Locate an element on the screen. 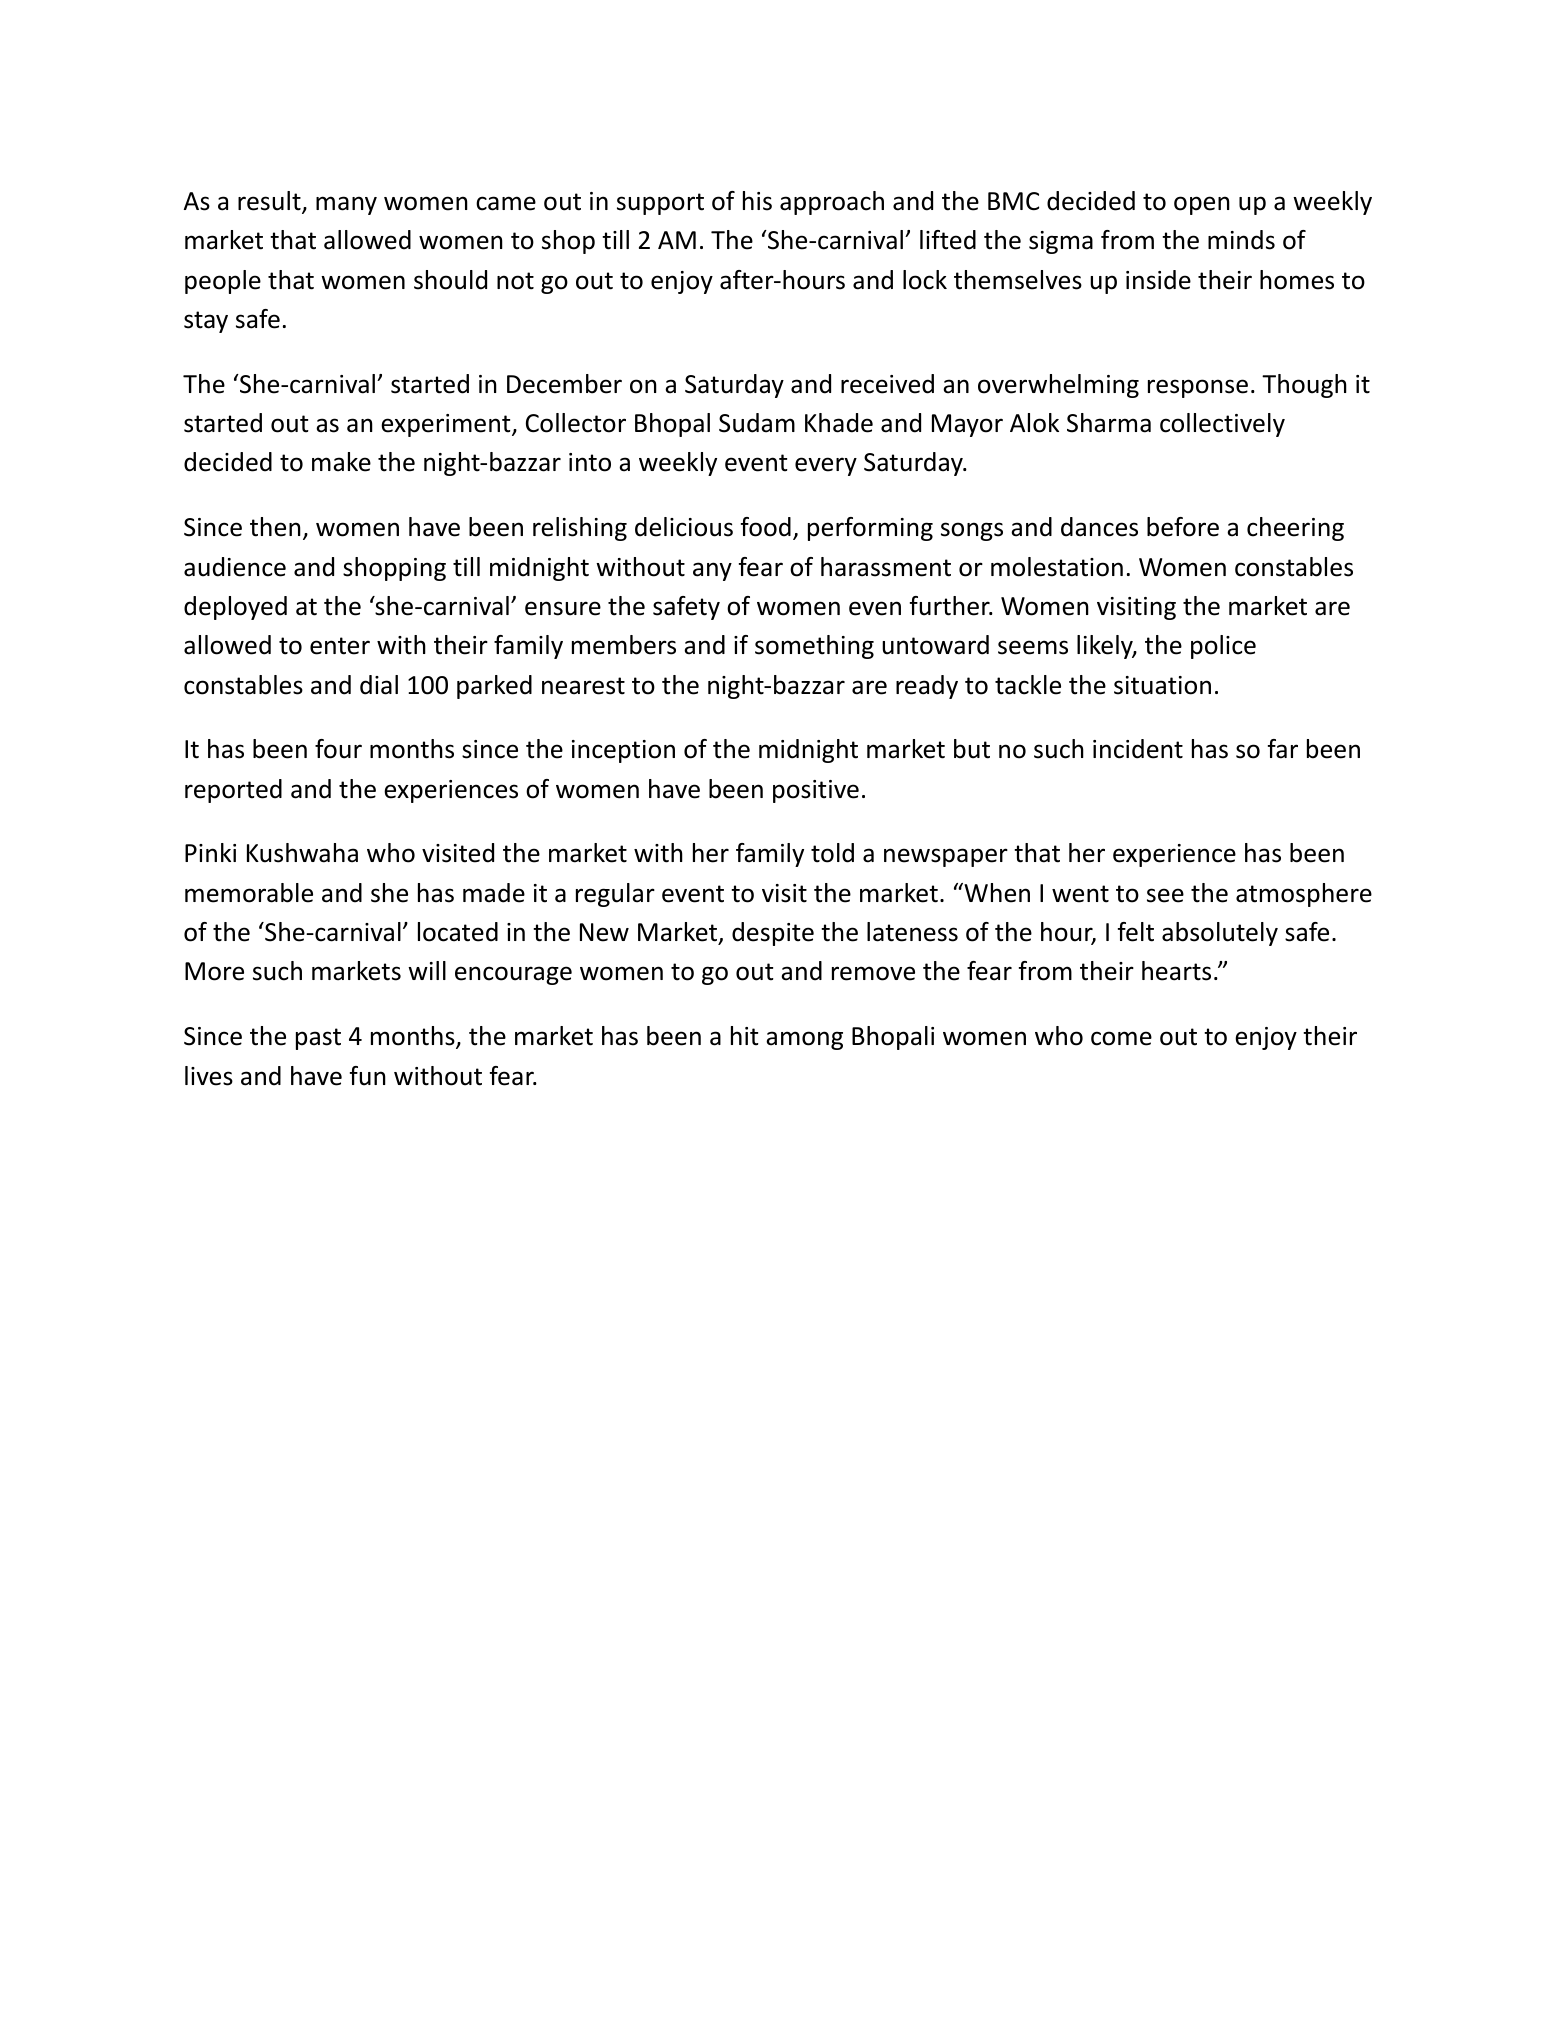 This screenshot has height=2017, width=1559. past is located at coordinates (318, 1039).
